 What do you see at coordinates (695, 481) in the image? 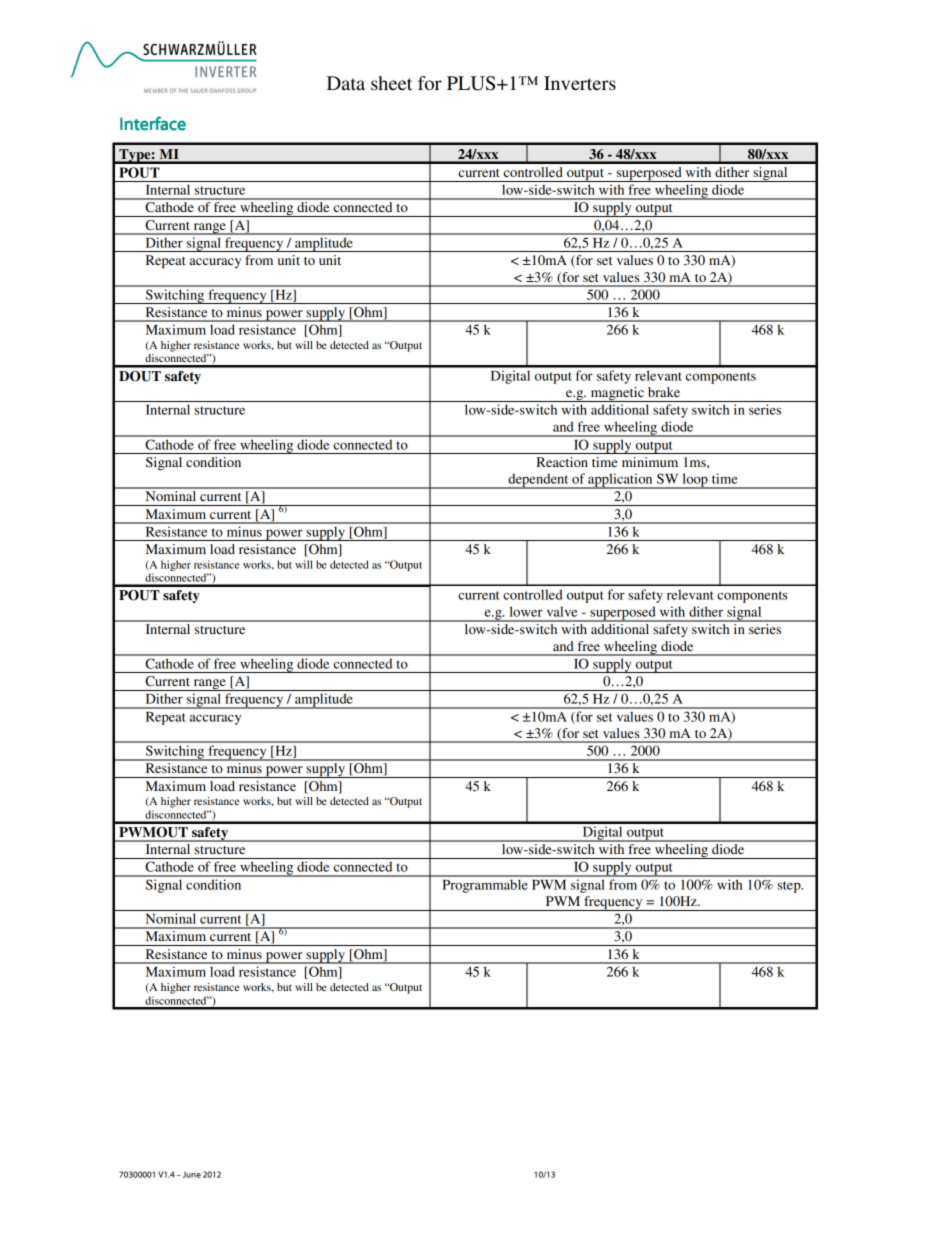
I see `loop` at bounding box center [695, 481].
